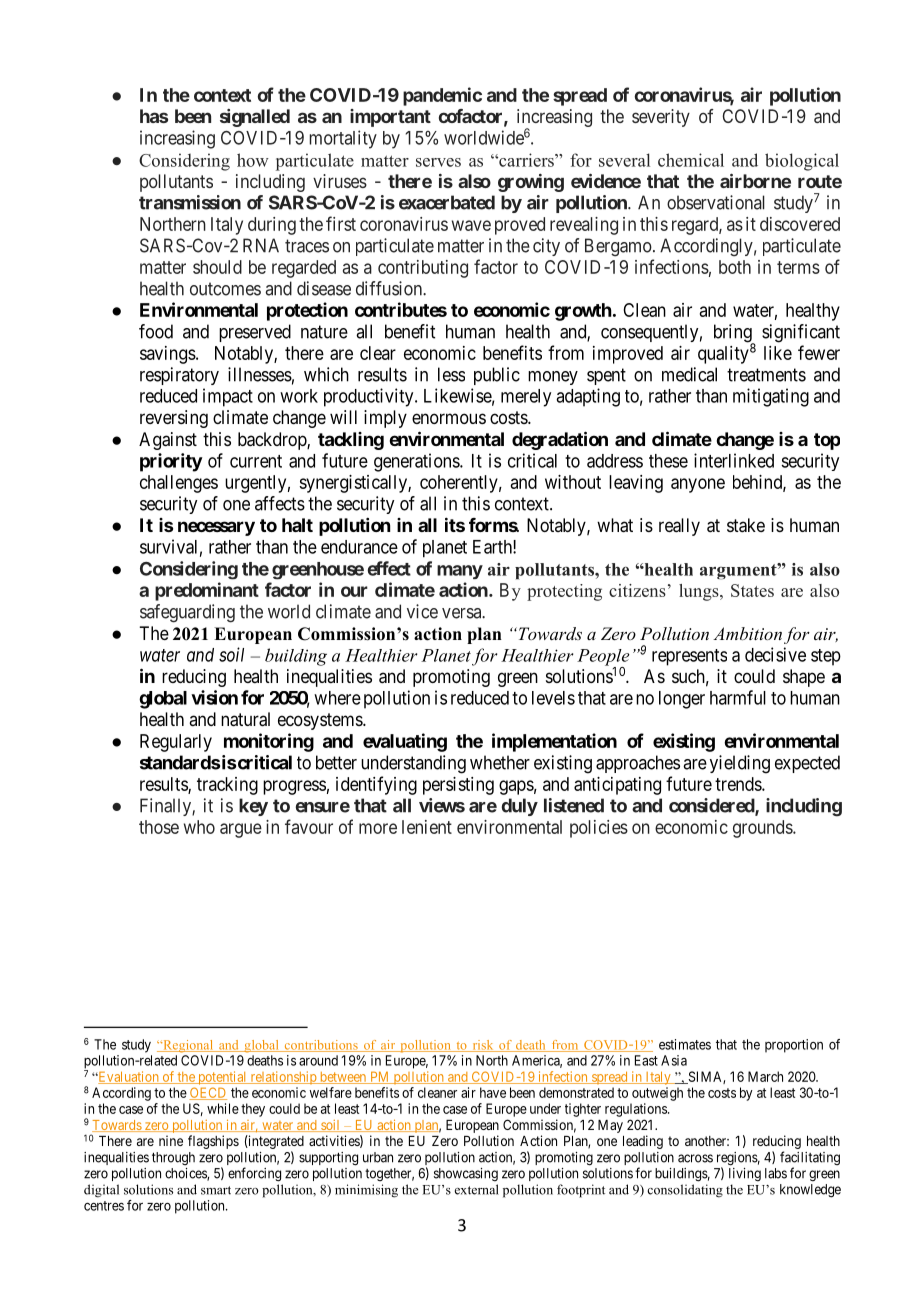 This screenshot has width=924, height=1309. I want to click on grounds, so click(763, 829).
